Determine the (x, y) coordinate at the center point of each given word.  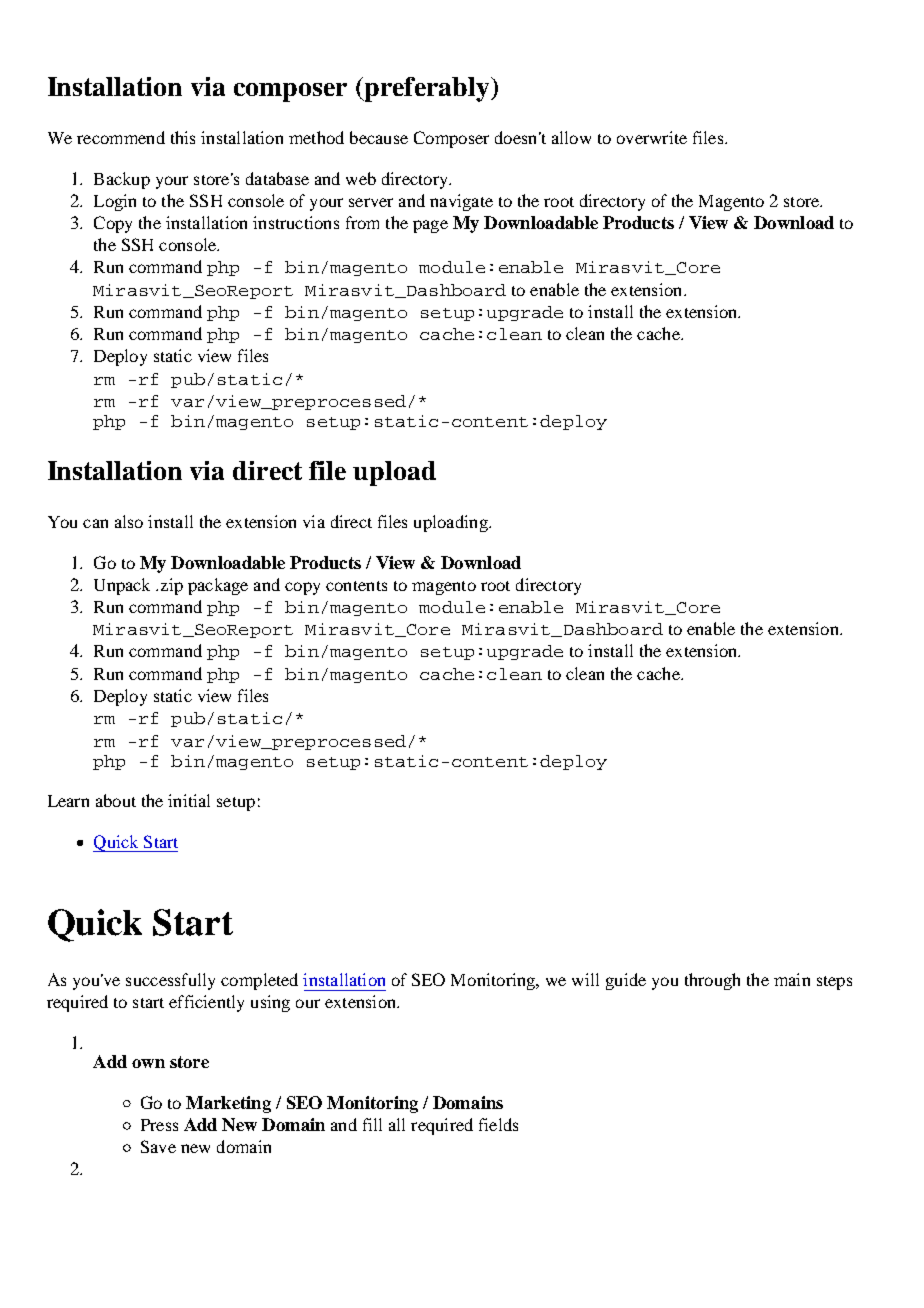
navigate (461, 202)
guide (626, 981)
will (585, 979)
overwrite (652, 137)
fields (498, 1124)
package (218, 586)
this (183, 137)
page (430, 226)
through (712, 981)
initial (189, 800)
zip (172, 586)
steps (834, 983)
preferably (427, 89)
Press (159, 1125)
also (129, 521)
